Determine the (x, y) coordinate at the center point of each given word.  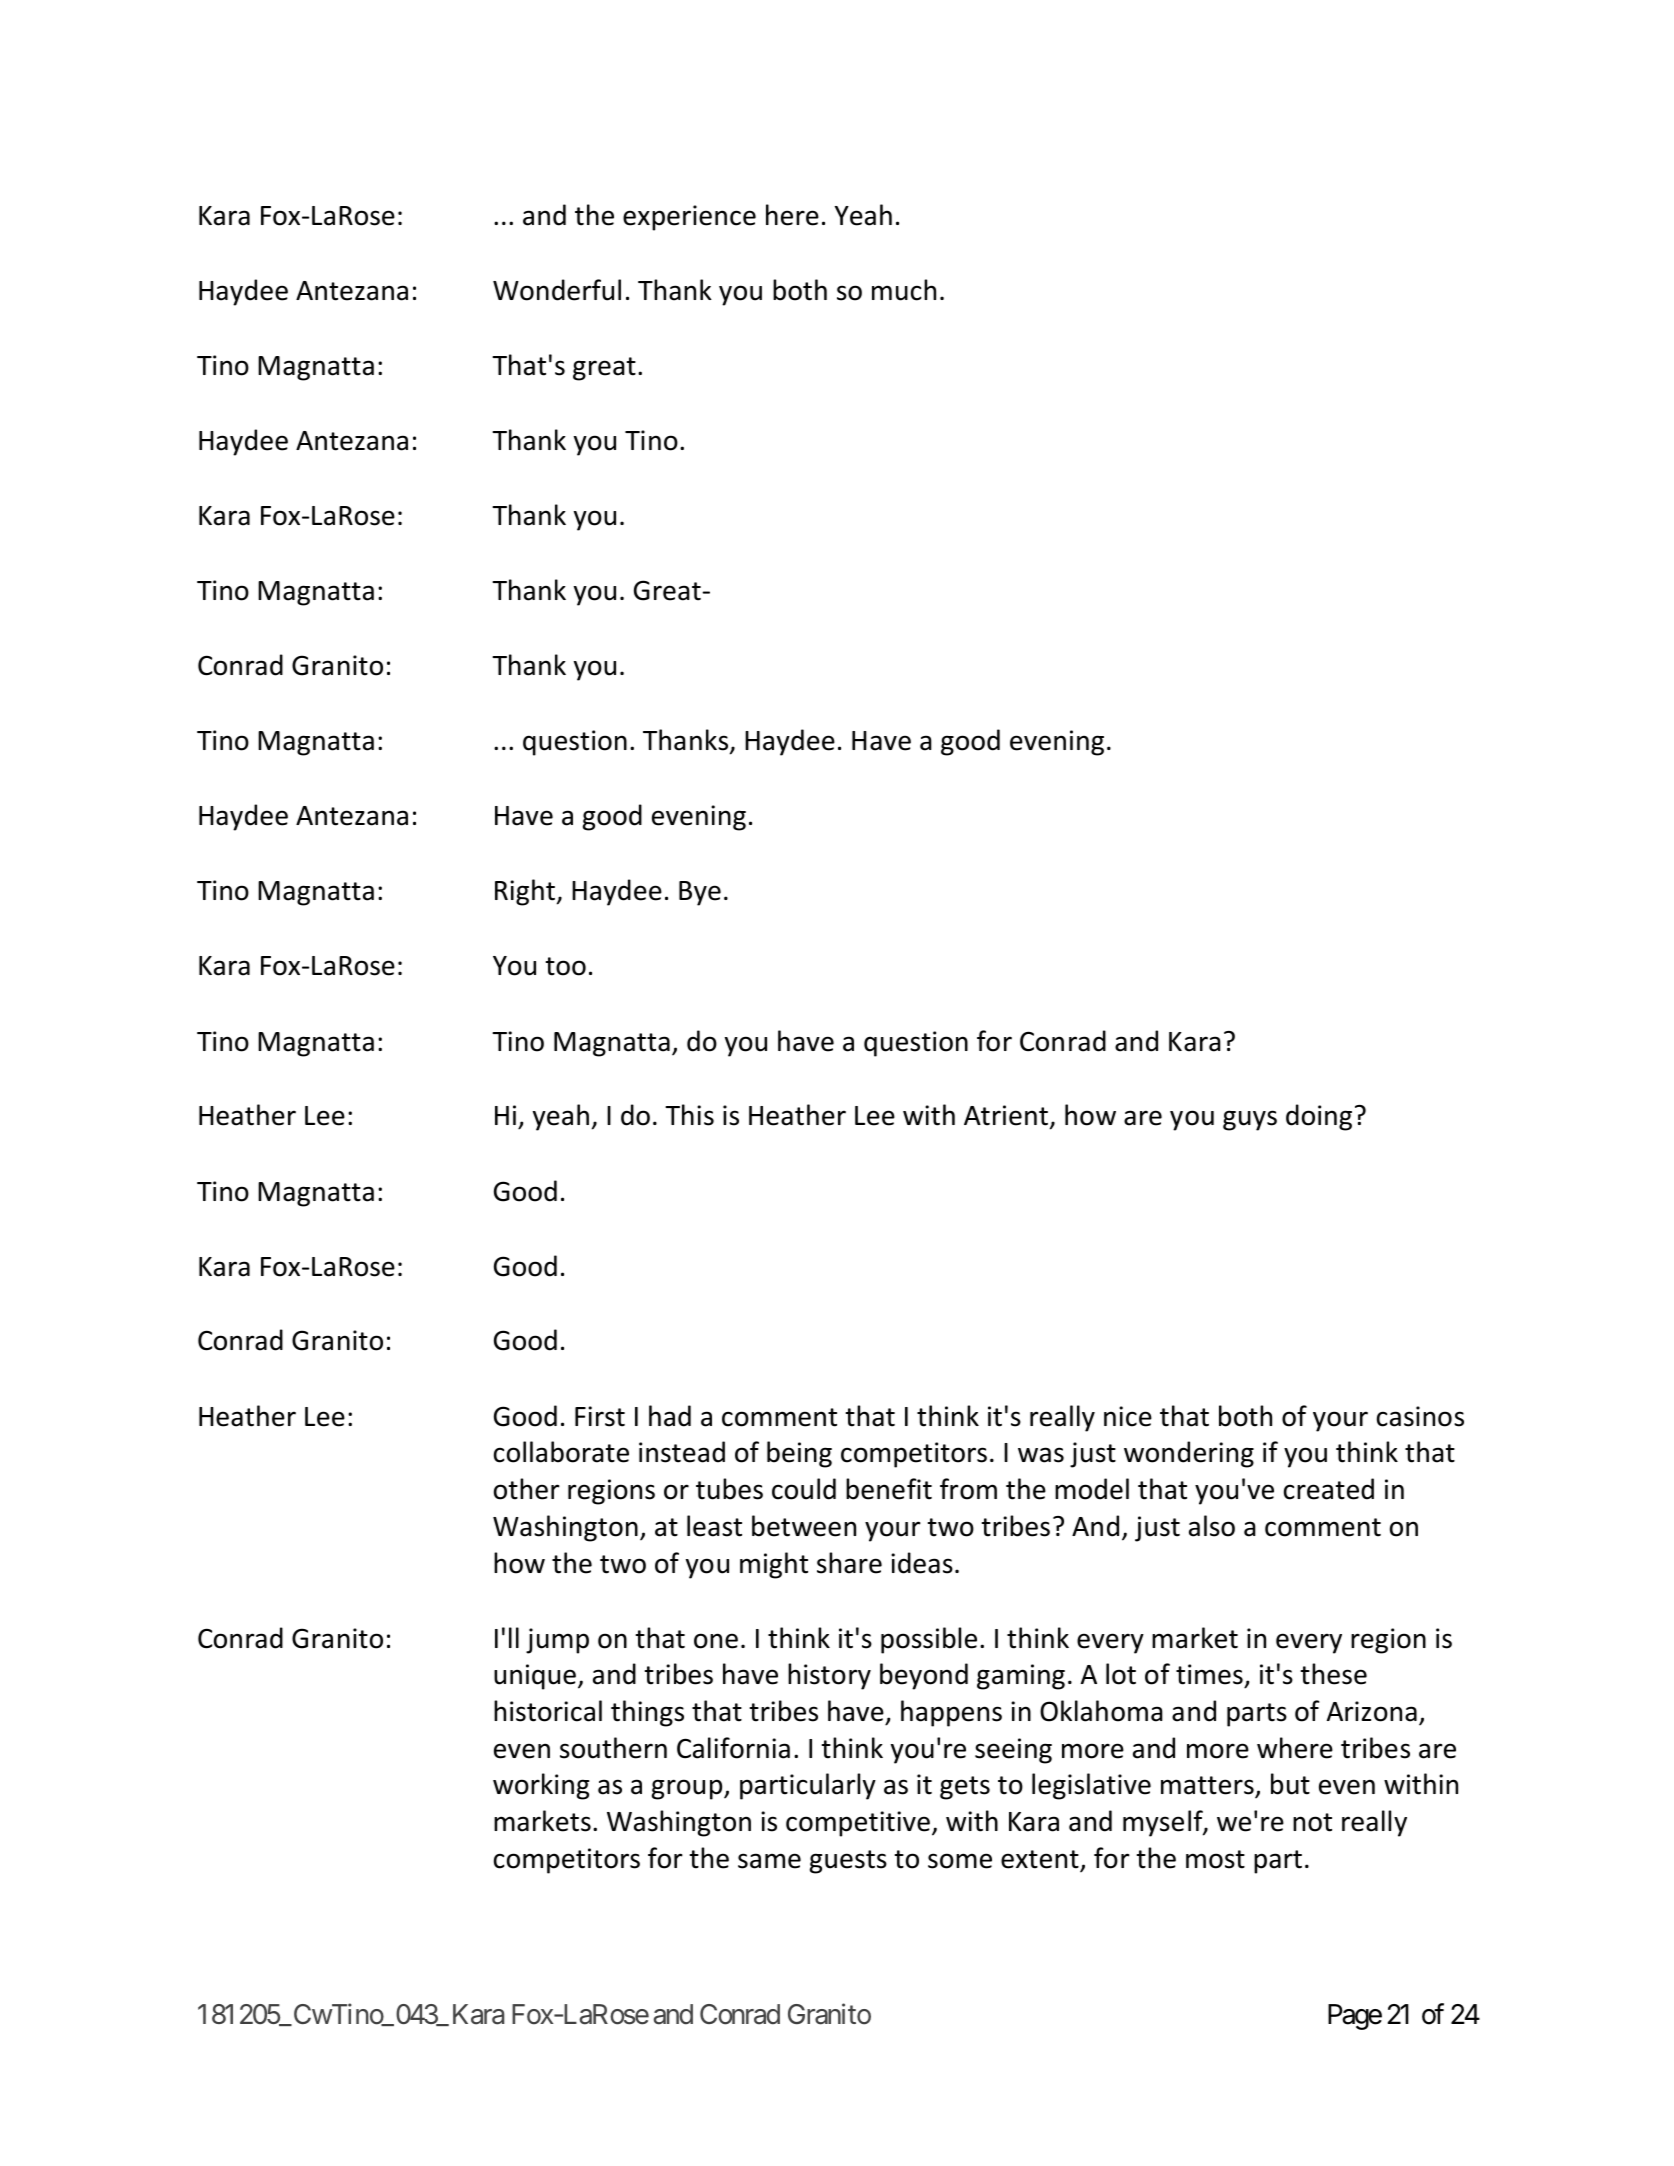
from (968, 1489)
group (688, 1789)
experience (689, 218)
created (1329, 1489)
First (600, 1416)
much (904, 290)
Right (526, 892)
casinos (1420, 1416)
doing (1319, 1117)
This (689, 1115)
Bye (700, 893)
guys (1250, 1120)
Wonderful (557, 290)
